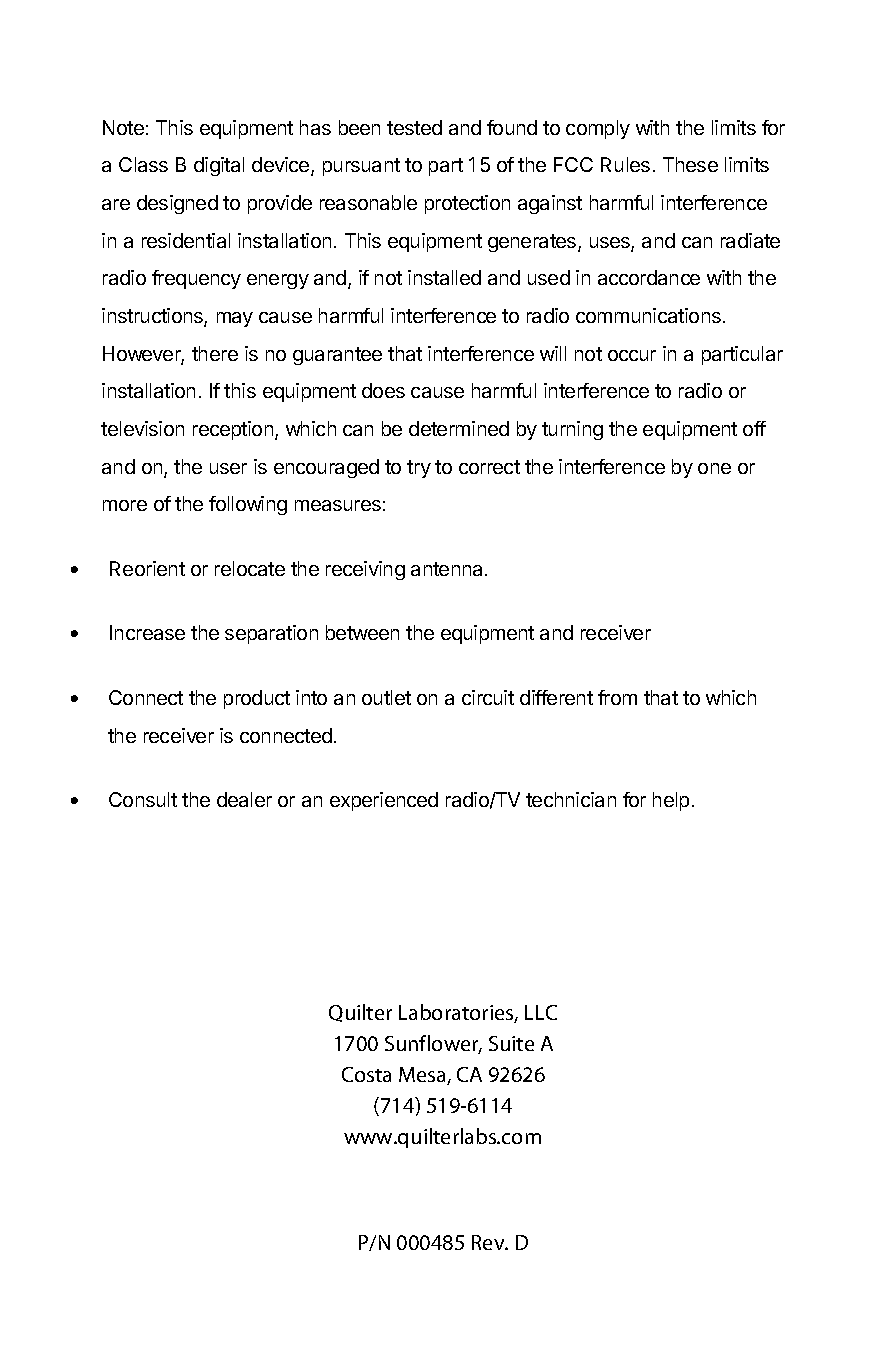 The image size is (887, 1372). What do you see at coordinates (366, 1074) in the screenshot?
I see `Costa` at bounding box center [366, 1074].
